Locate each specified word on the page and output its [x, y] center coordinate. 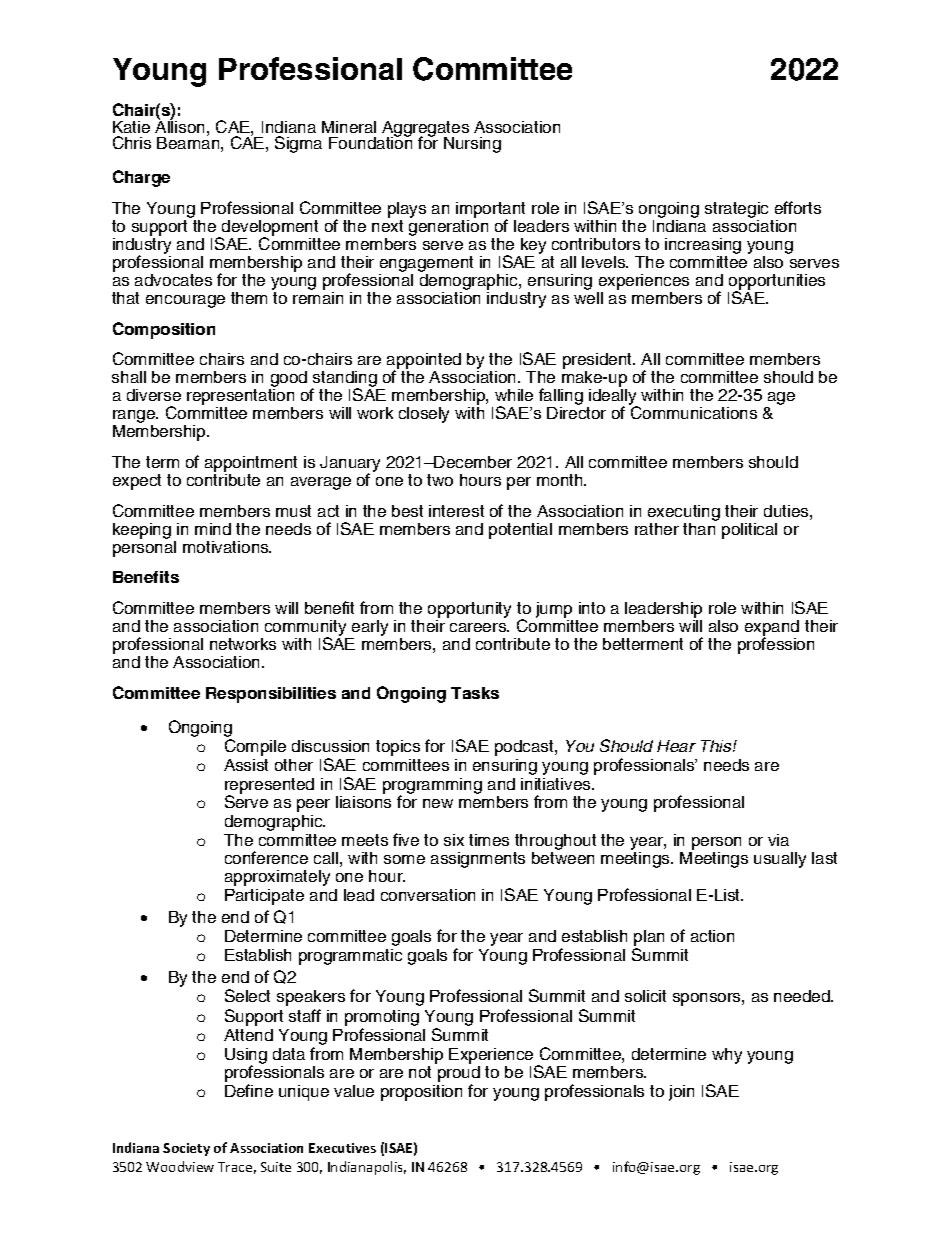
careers [479, 627]
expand [772, 629]
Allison [179, 126]
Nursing [472, 145]
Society [186, 1149]
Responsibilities [271, 695]
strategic [736, 211]
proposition [421, 1093]
